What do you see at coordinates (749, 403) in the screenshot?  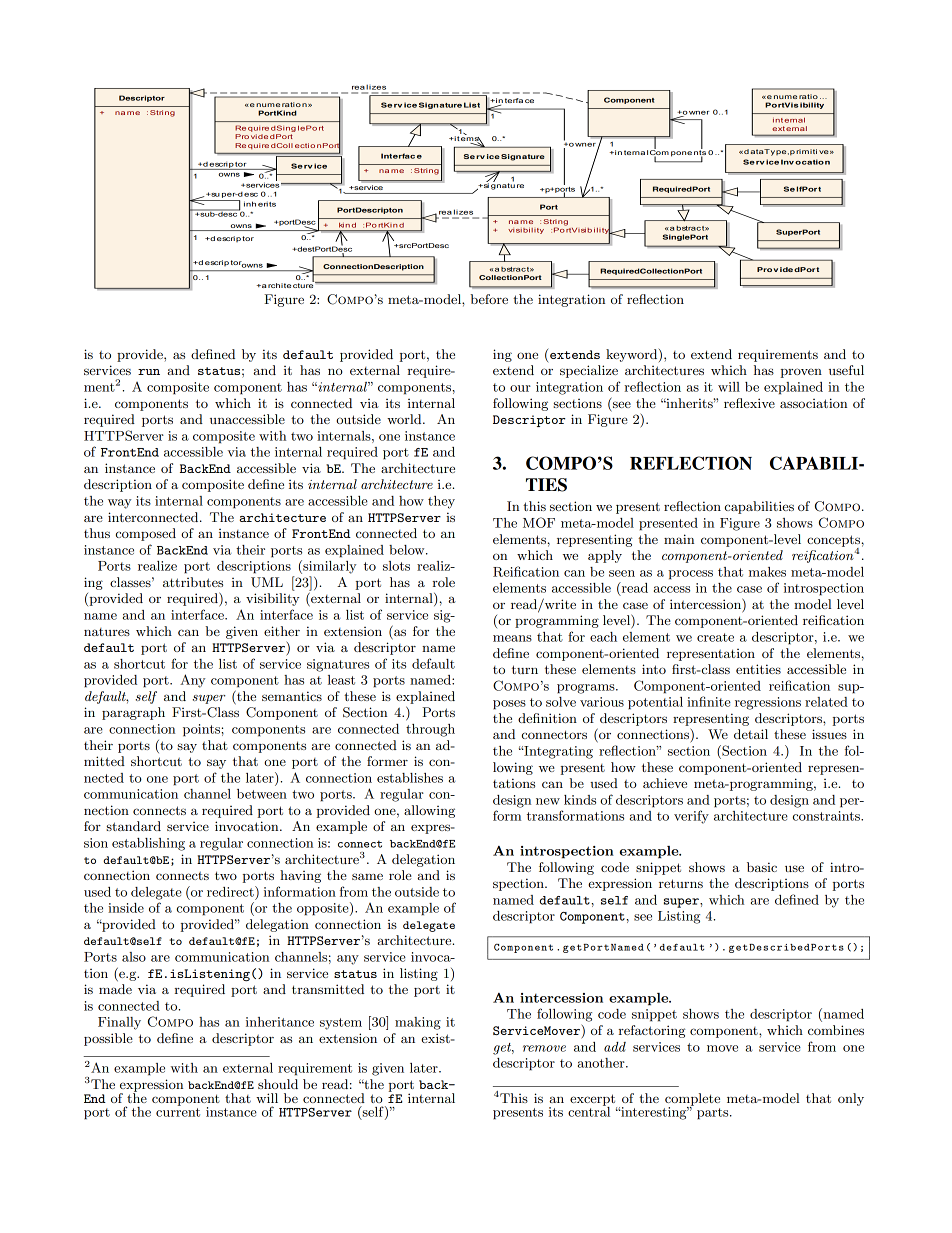 I see `reflexive` at bounding box center [749, 403].
